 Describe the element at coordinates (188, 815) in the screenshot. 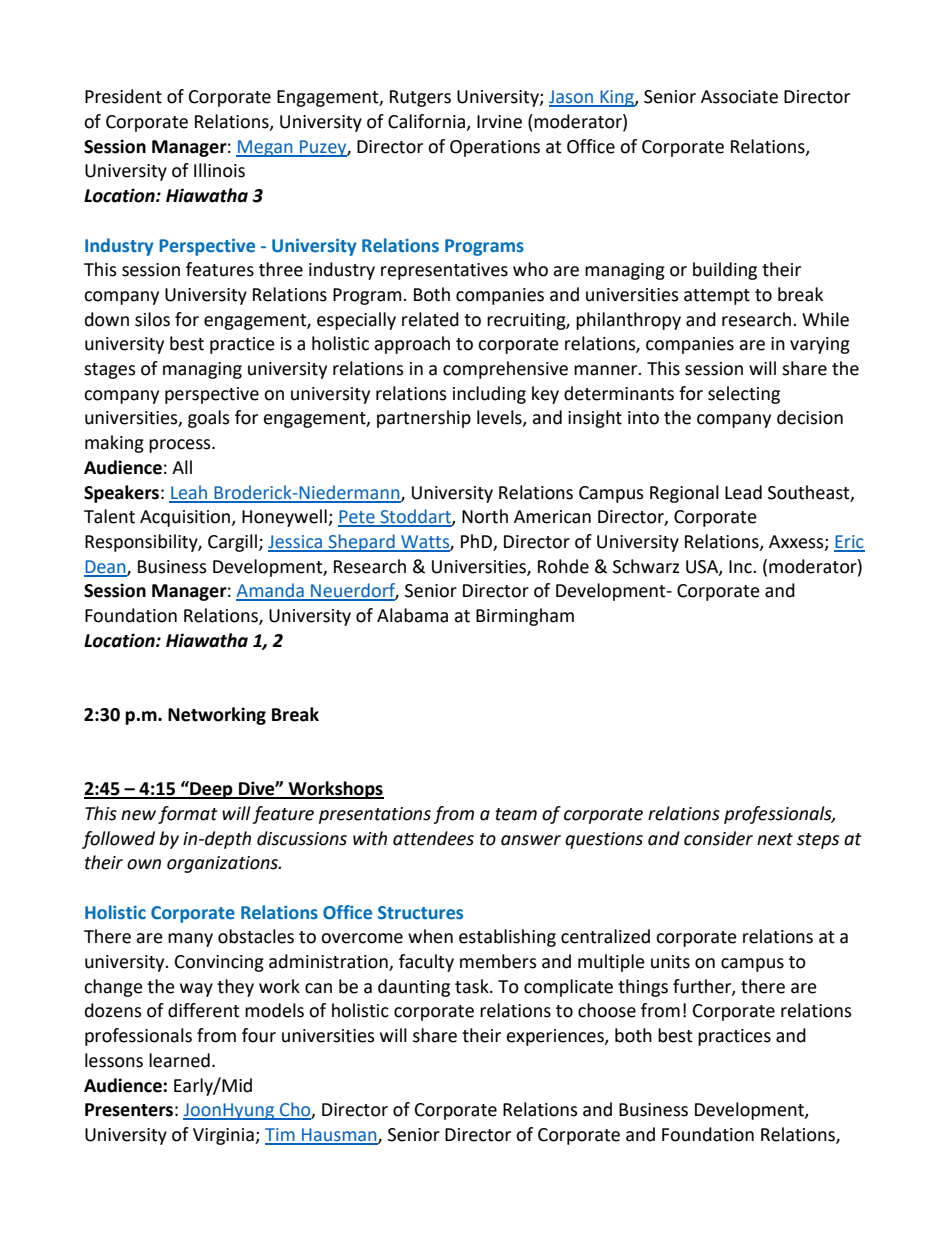

I see `format` at that location.
